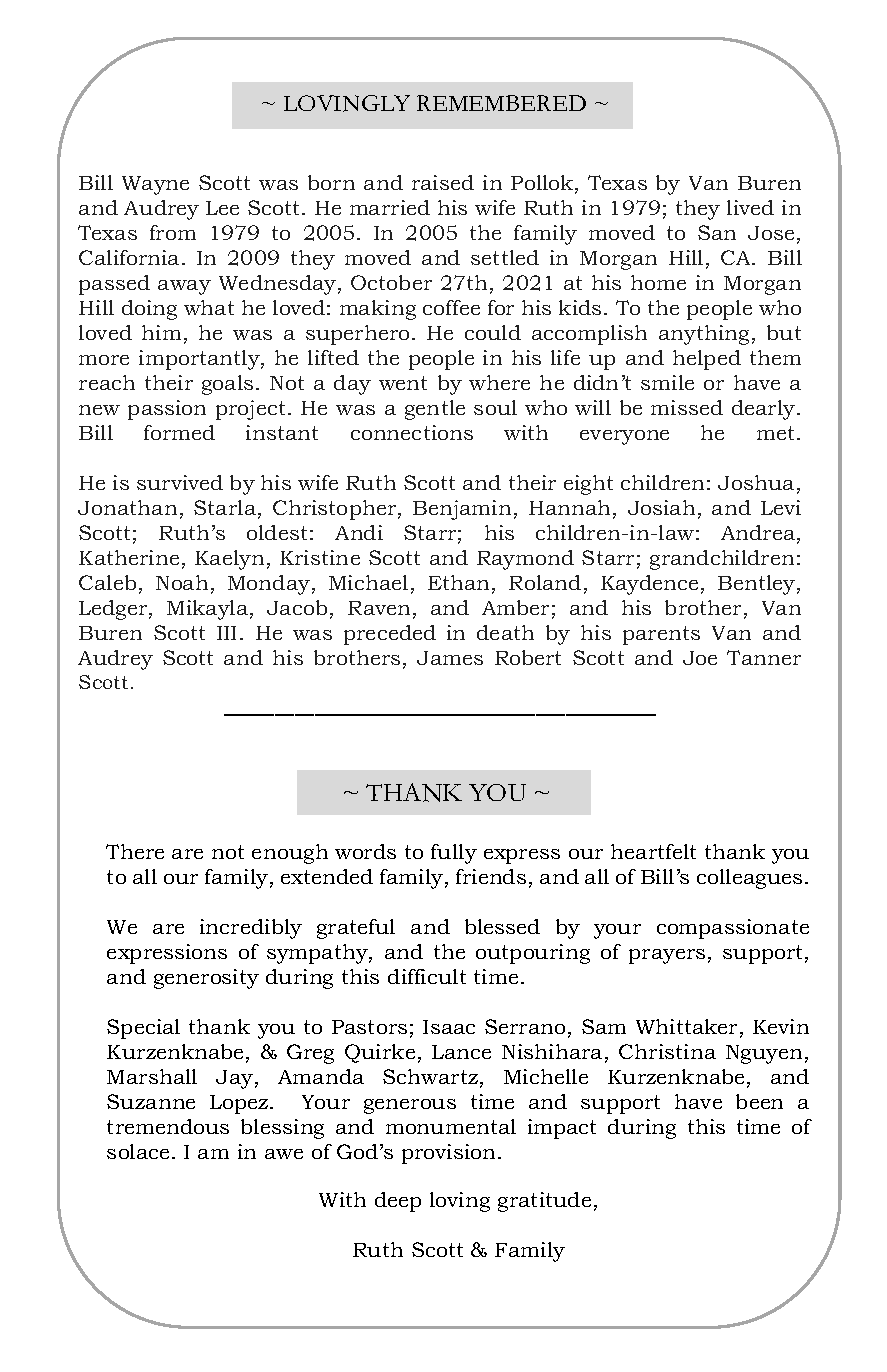  I want to click on survived, so click(180, 482).
